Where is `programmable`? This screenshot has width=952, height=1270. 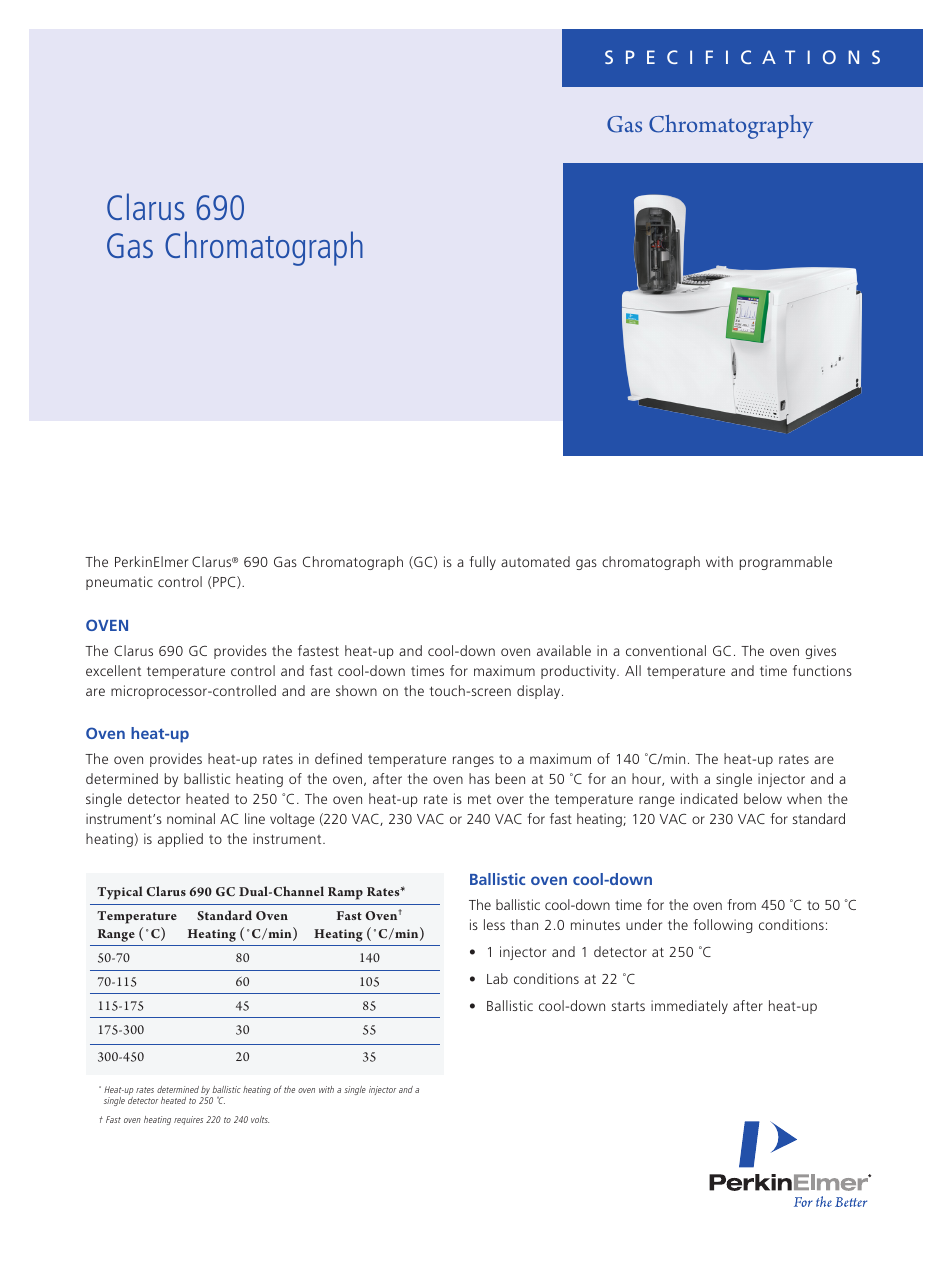 programmable is located at coordinates (786, 563).
